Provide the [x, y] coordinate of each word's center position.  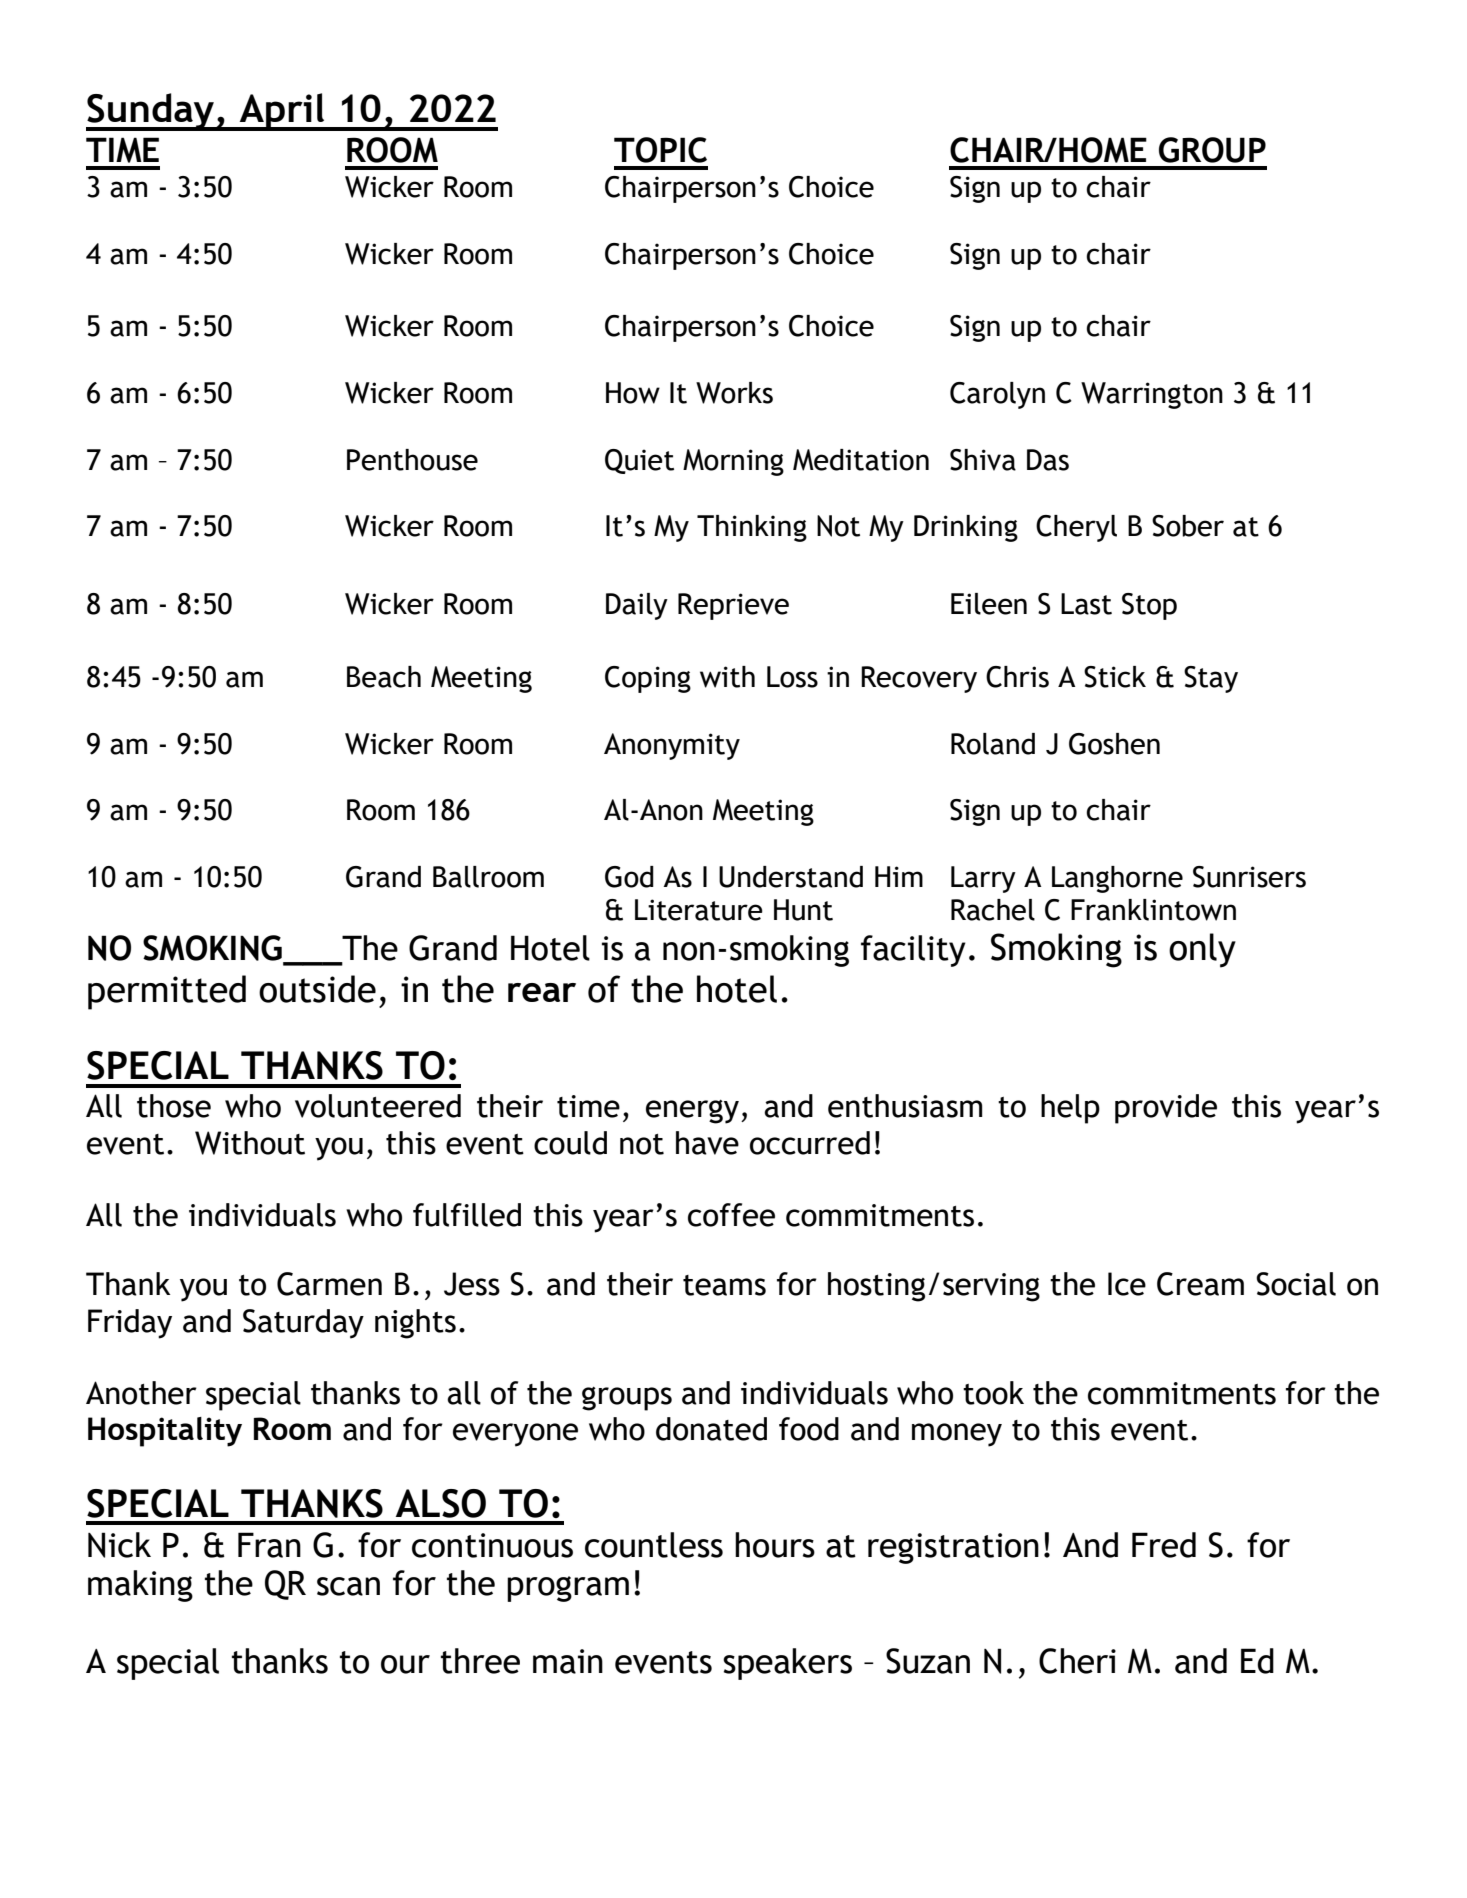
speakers [787, 1664]
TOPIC [660, 150]
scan [348, 1586]
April [282, 112]
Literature [699, 910]
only [1202, 950]
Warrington [1152, 395]
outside [317, 989]
